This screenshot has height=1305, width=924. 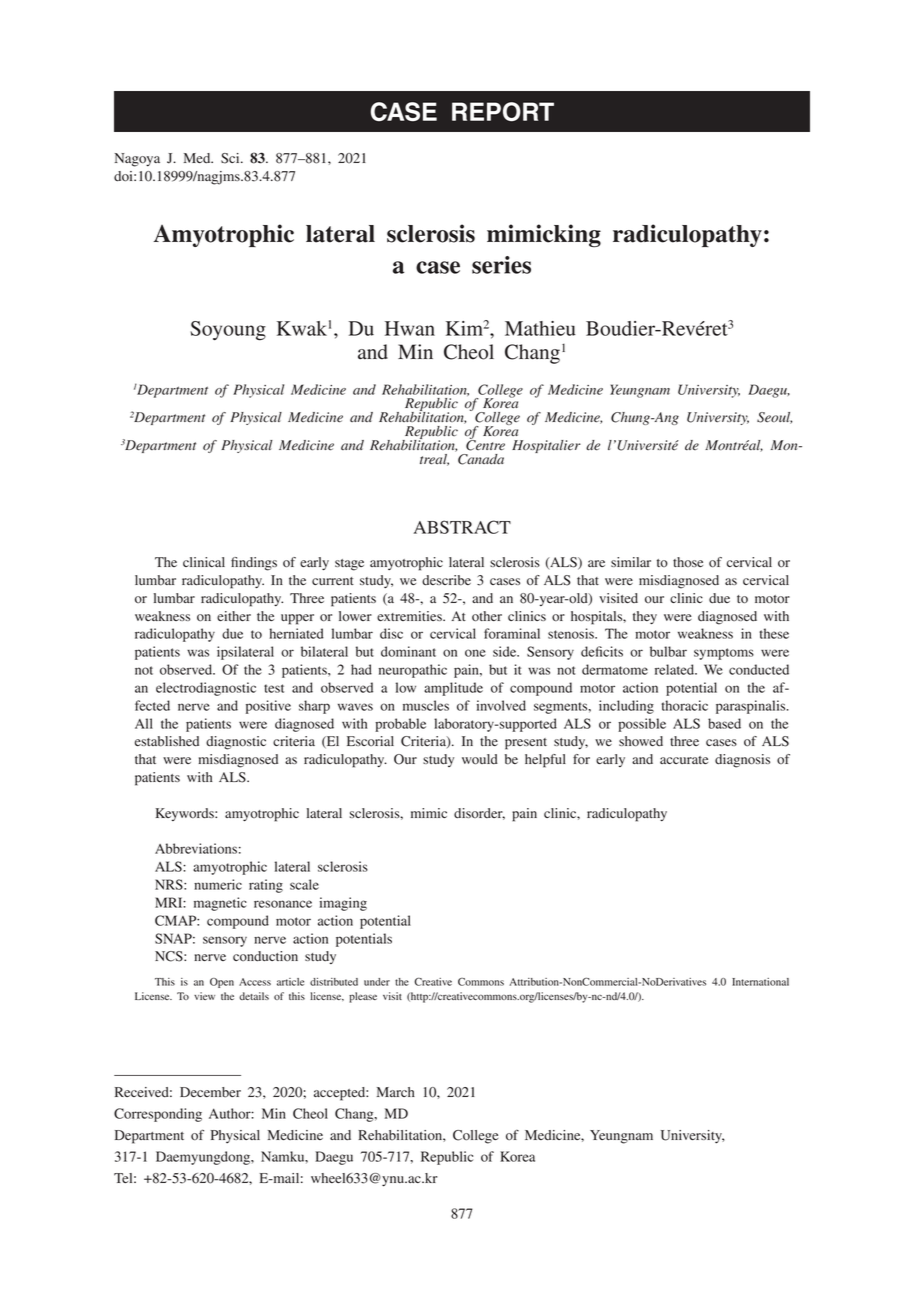 I want to click on December, so click(x=210, y=1092).
